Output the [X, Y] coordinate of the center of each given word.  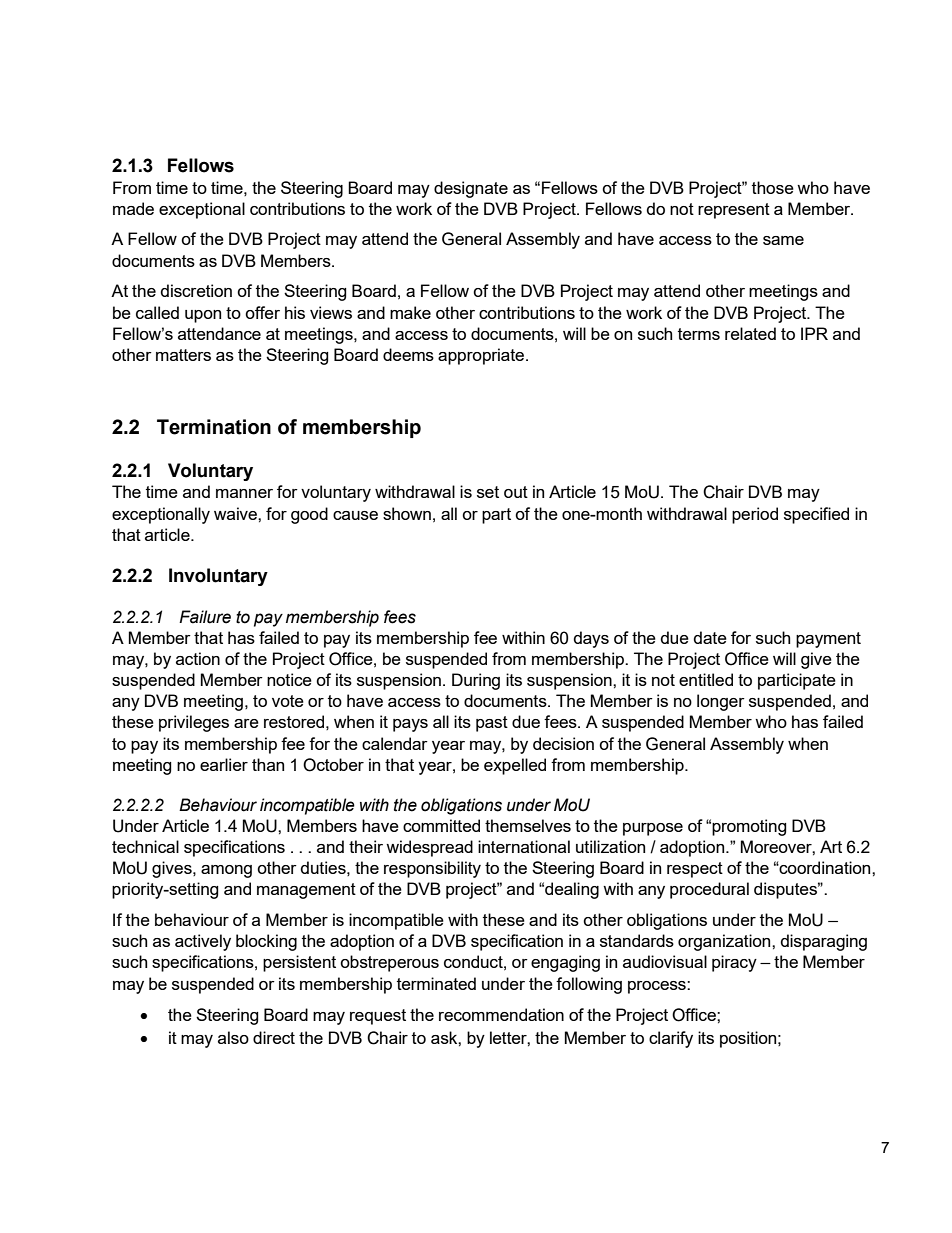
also [233, 1037]
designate [471, 189]
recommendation [501, 1014]
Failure [205, 617]
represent [734, 211]
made [133, 208]
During [476, 681]
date [710, 637]
